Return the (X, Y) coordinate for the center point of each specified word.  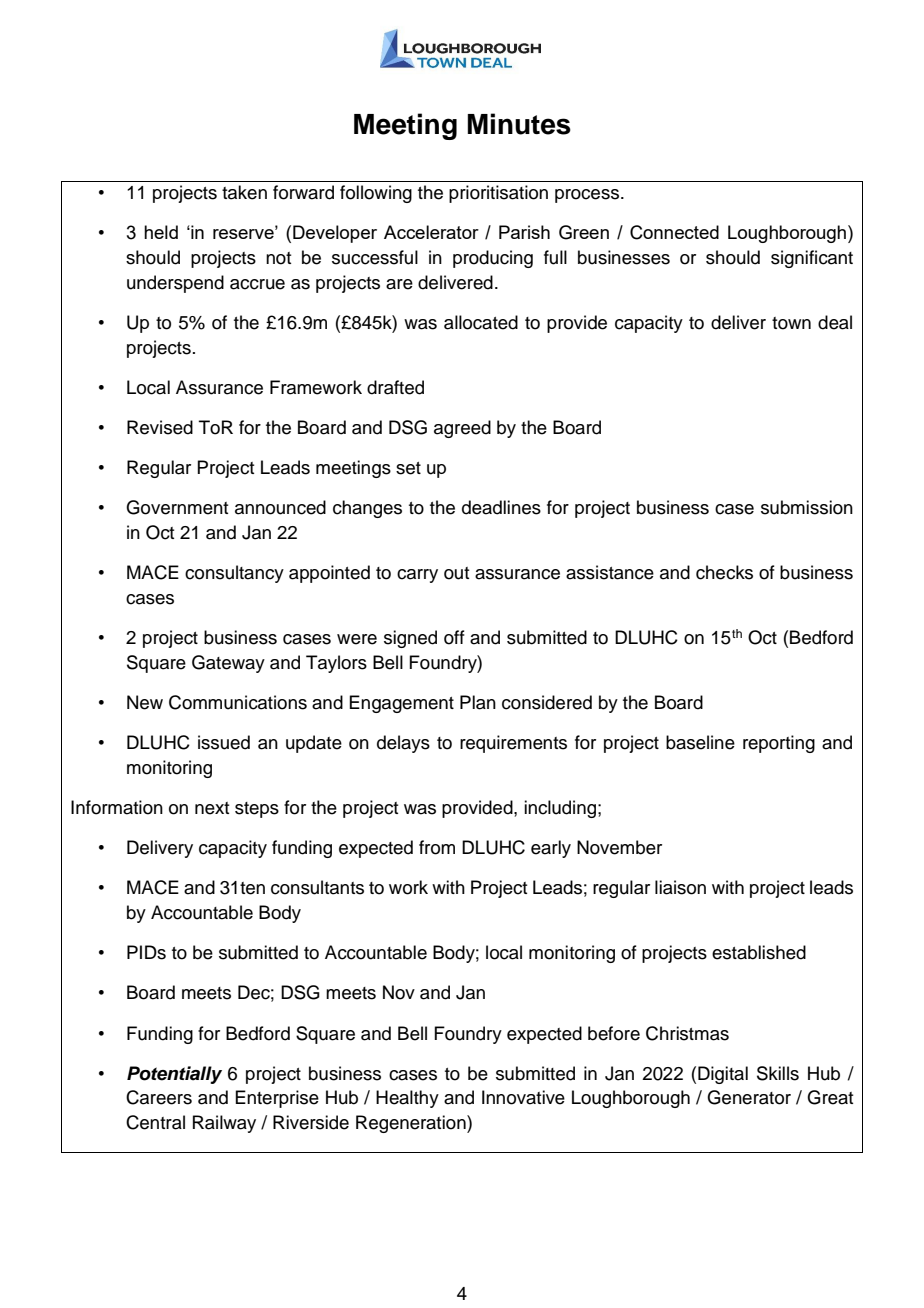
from (437, 847)
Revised (160, 427)
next (212, 808)
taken (244, 192)
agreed (462, 429)
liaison (680, 887)
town (791, 323)
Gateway (228, 664)
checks (724, 572)
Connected (674, 232)
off (454, 637)
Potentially (174, 1075)
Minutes (519, 124)
